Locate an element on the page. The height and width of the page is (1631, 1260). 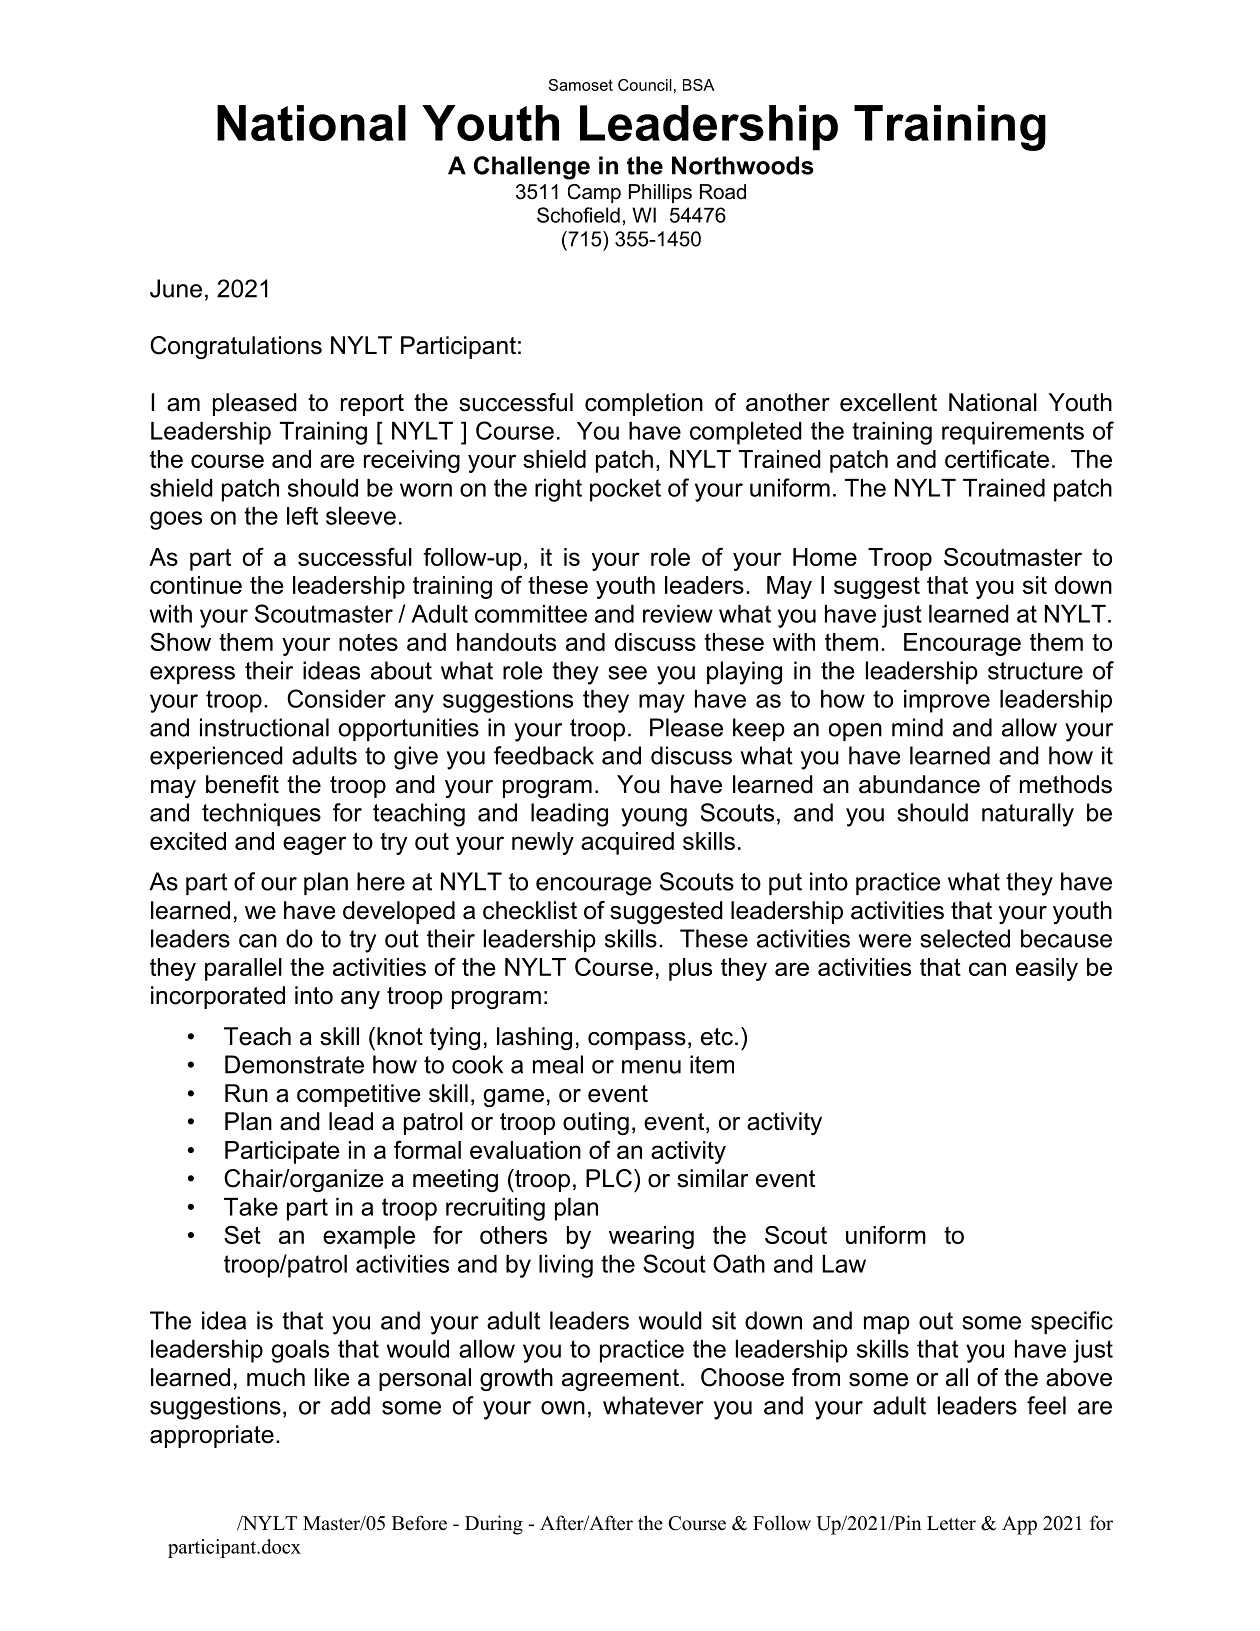
appropriate is located at coordinates (212, 1436).
